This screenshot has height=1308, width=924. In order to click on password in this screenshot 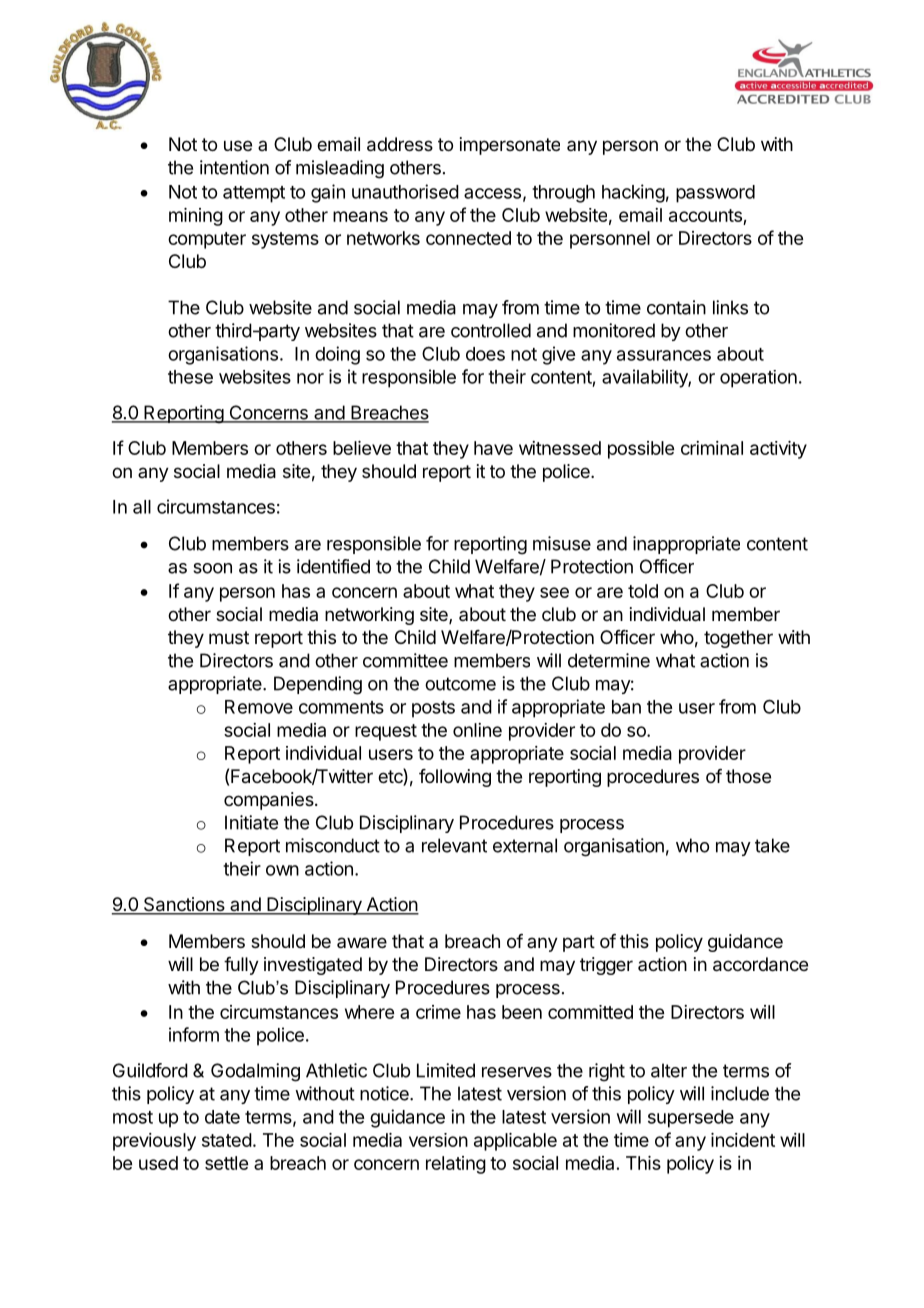, I will do `click(715, 194)`.
